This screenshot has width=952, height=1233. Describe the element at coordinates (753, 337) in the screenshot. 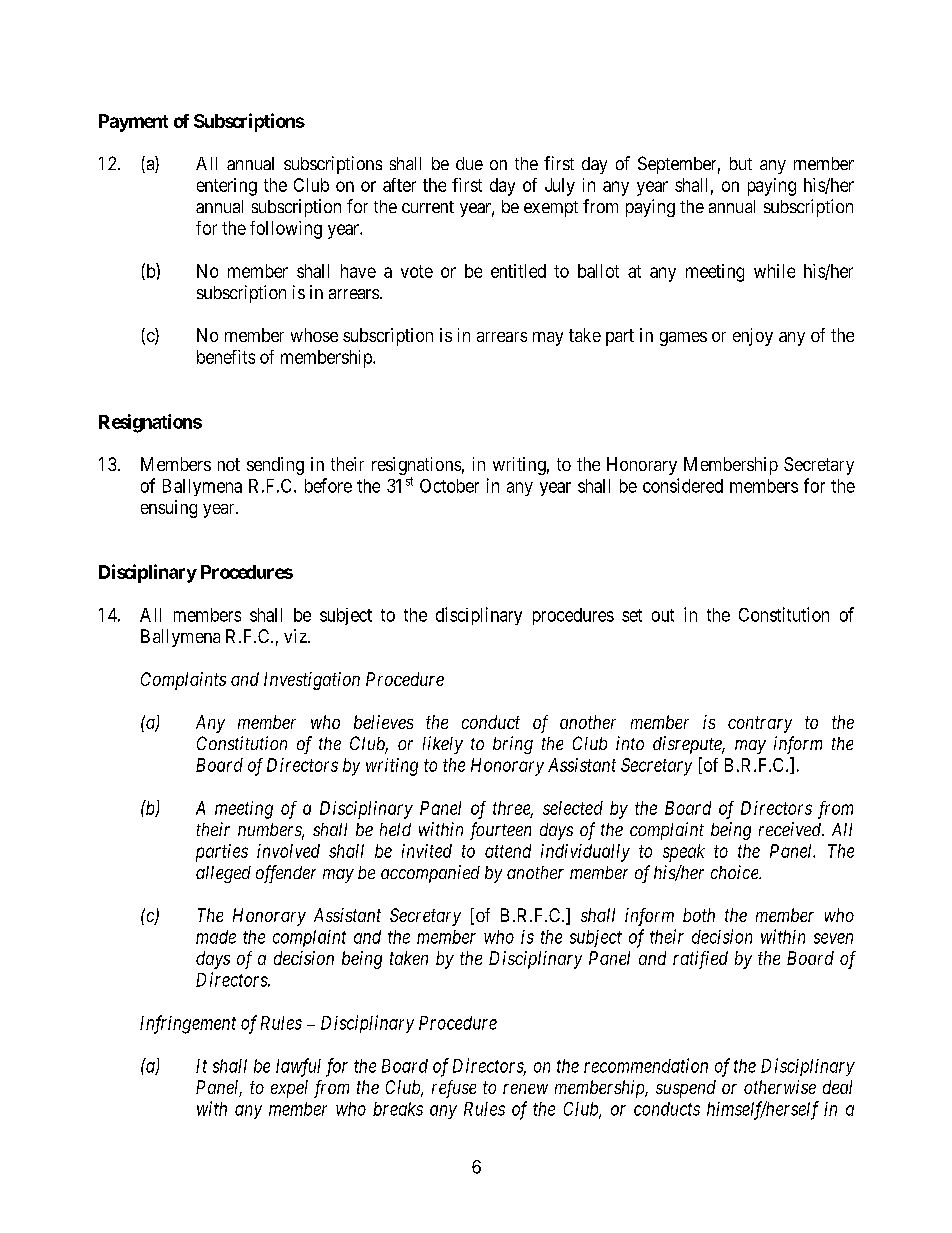

I see `enjoy` at that location.
